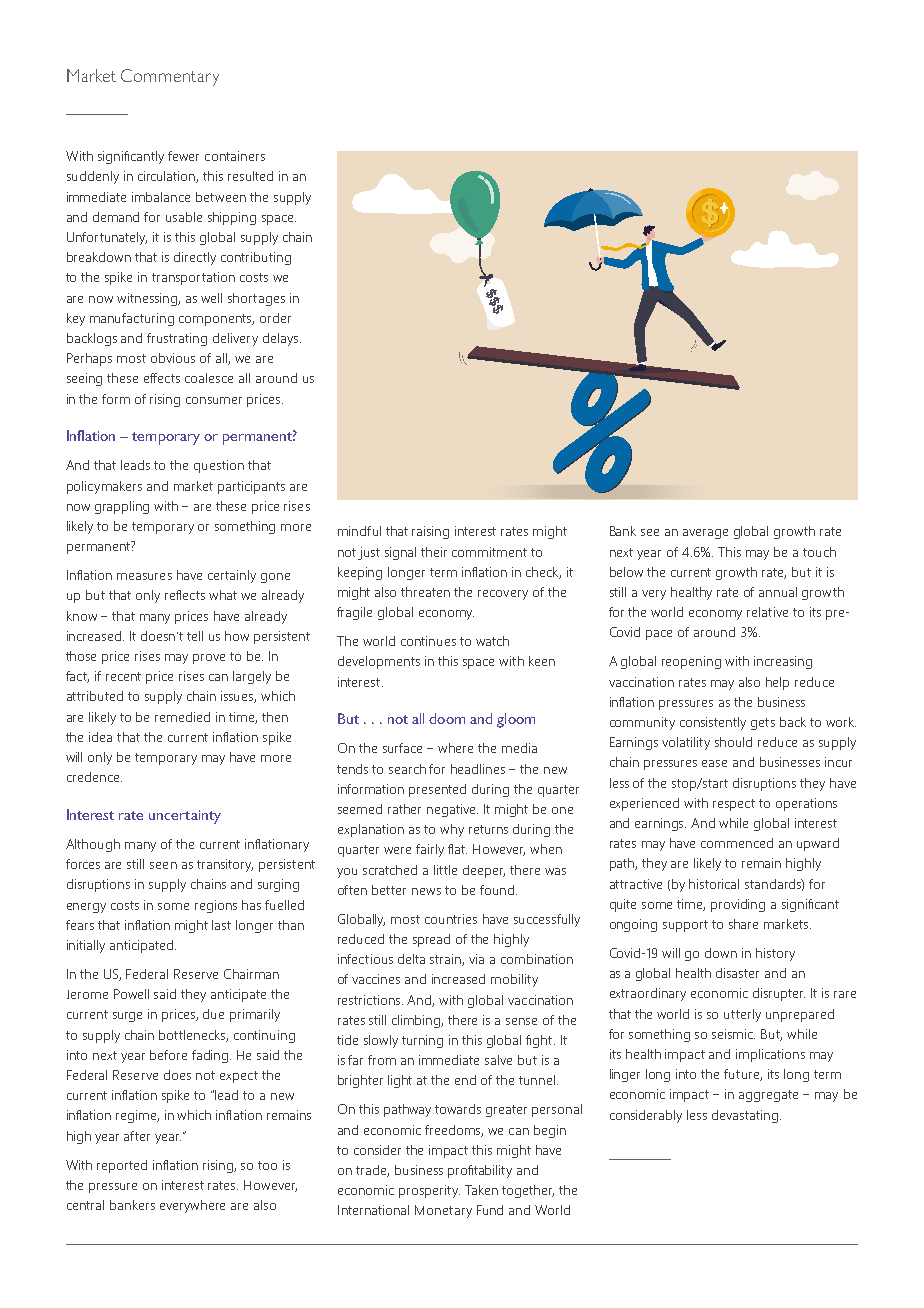  Describe the element at coordinates (235, 156) in the image. I see `containers` at that location.
